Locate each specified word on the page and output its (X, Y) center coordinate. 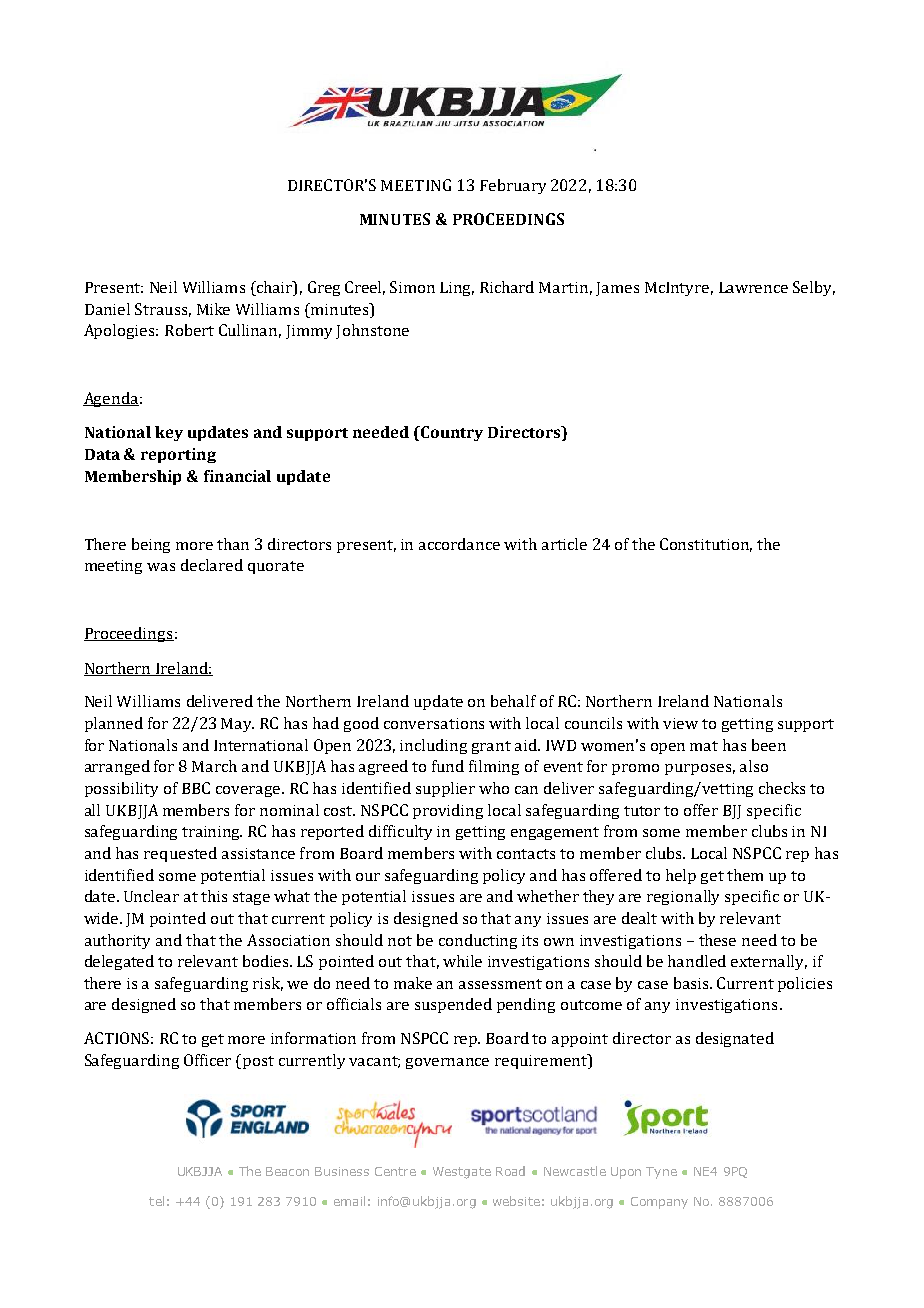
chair (275, 287)
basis (692, 983)
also (754, 766)
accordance (459, 544)
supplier (445, 789)
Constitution (706, 545)
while (462, 961)
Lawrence (753, 287)
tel (156, 1201)
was (161, 567)
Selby (814, 288)
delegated (119, 962)
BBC (196, 788)
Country (451, 433)
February (513, 186)
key (169, 433)
